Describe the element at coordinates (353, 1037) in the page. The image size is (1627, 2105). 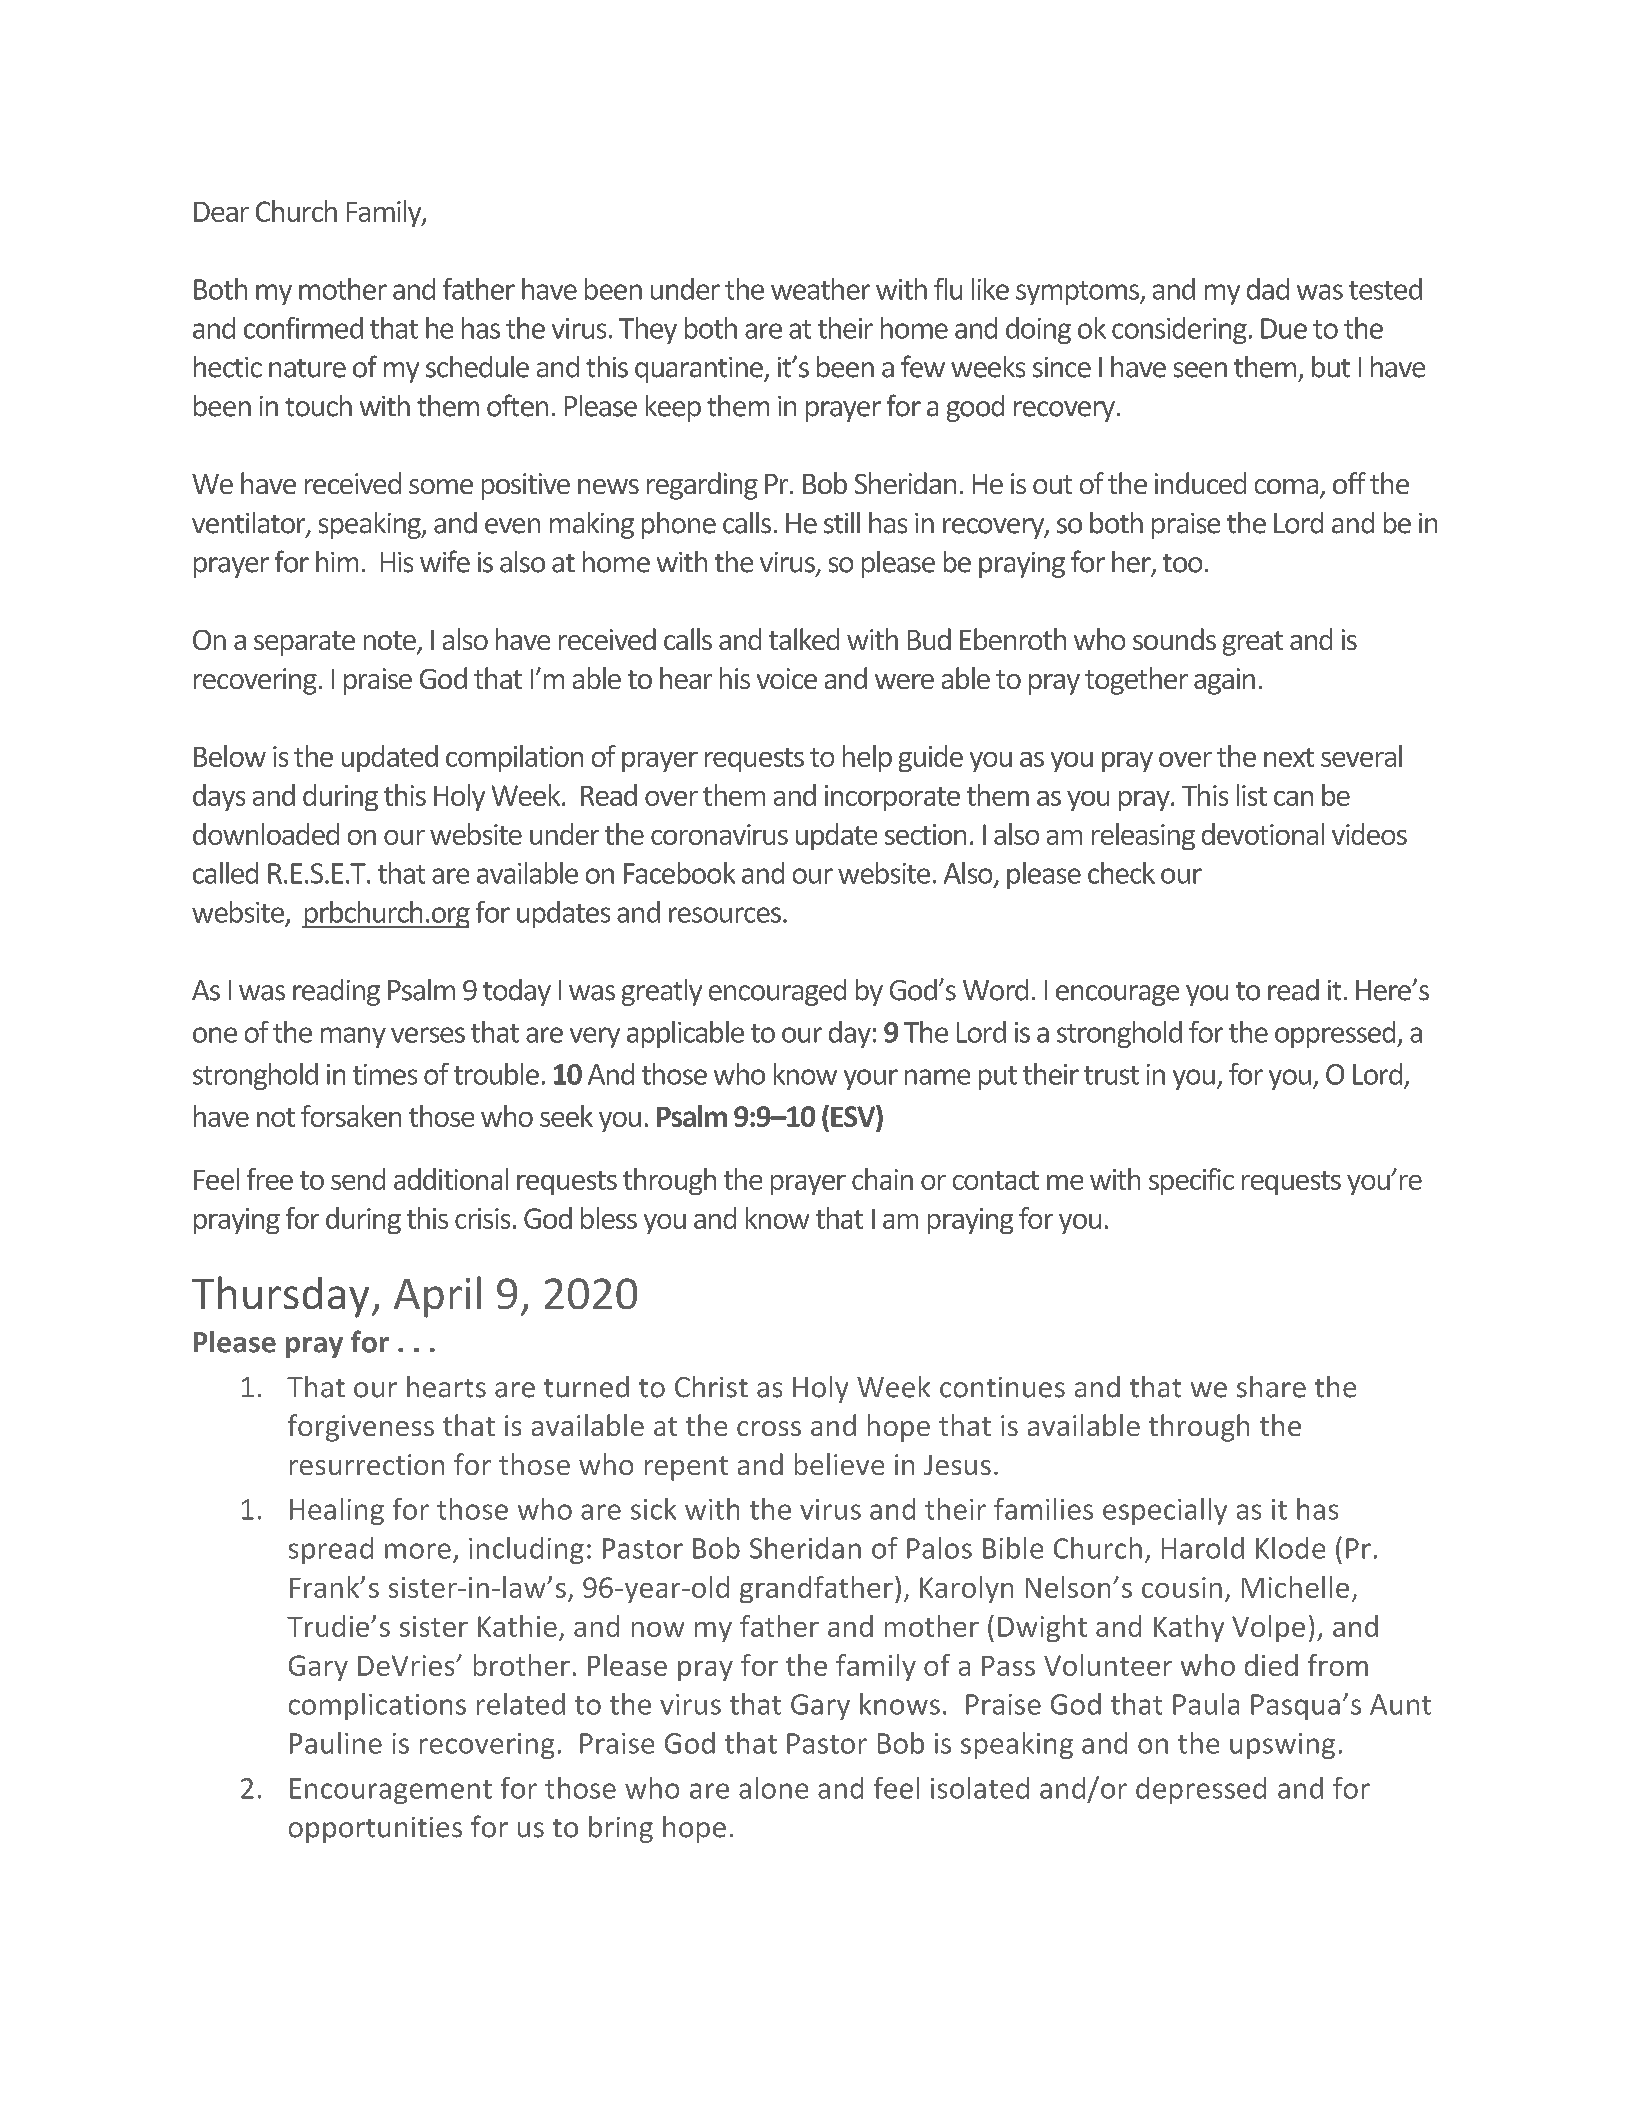
I see `many` at that location.
